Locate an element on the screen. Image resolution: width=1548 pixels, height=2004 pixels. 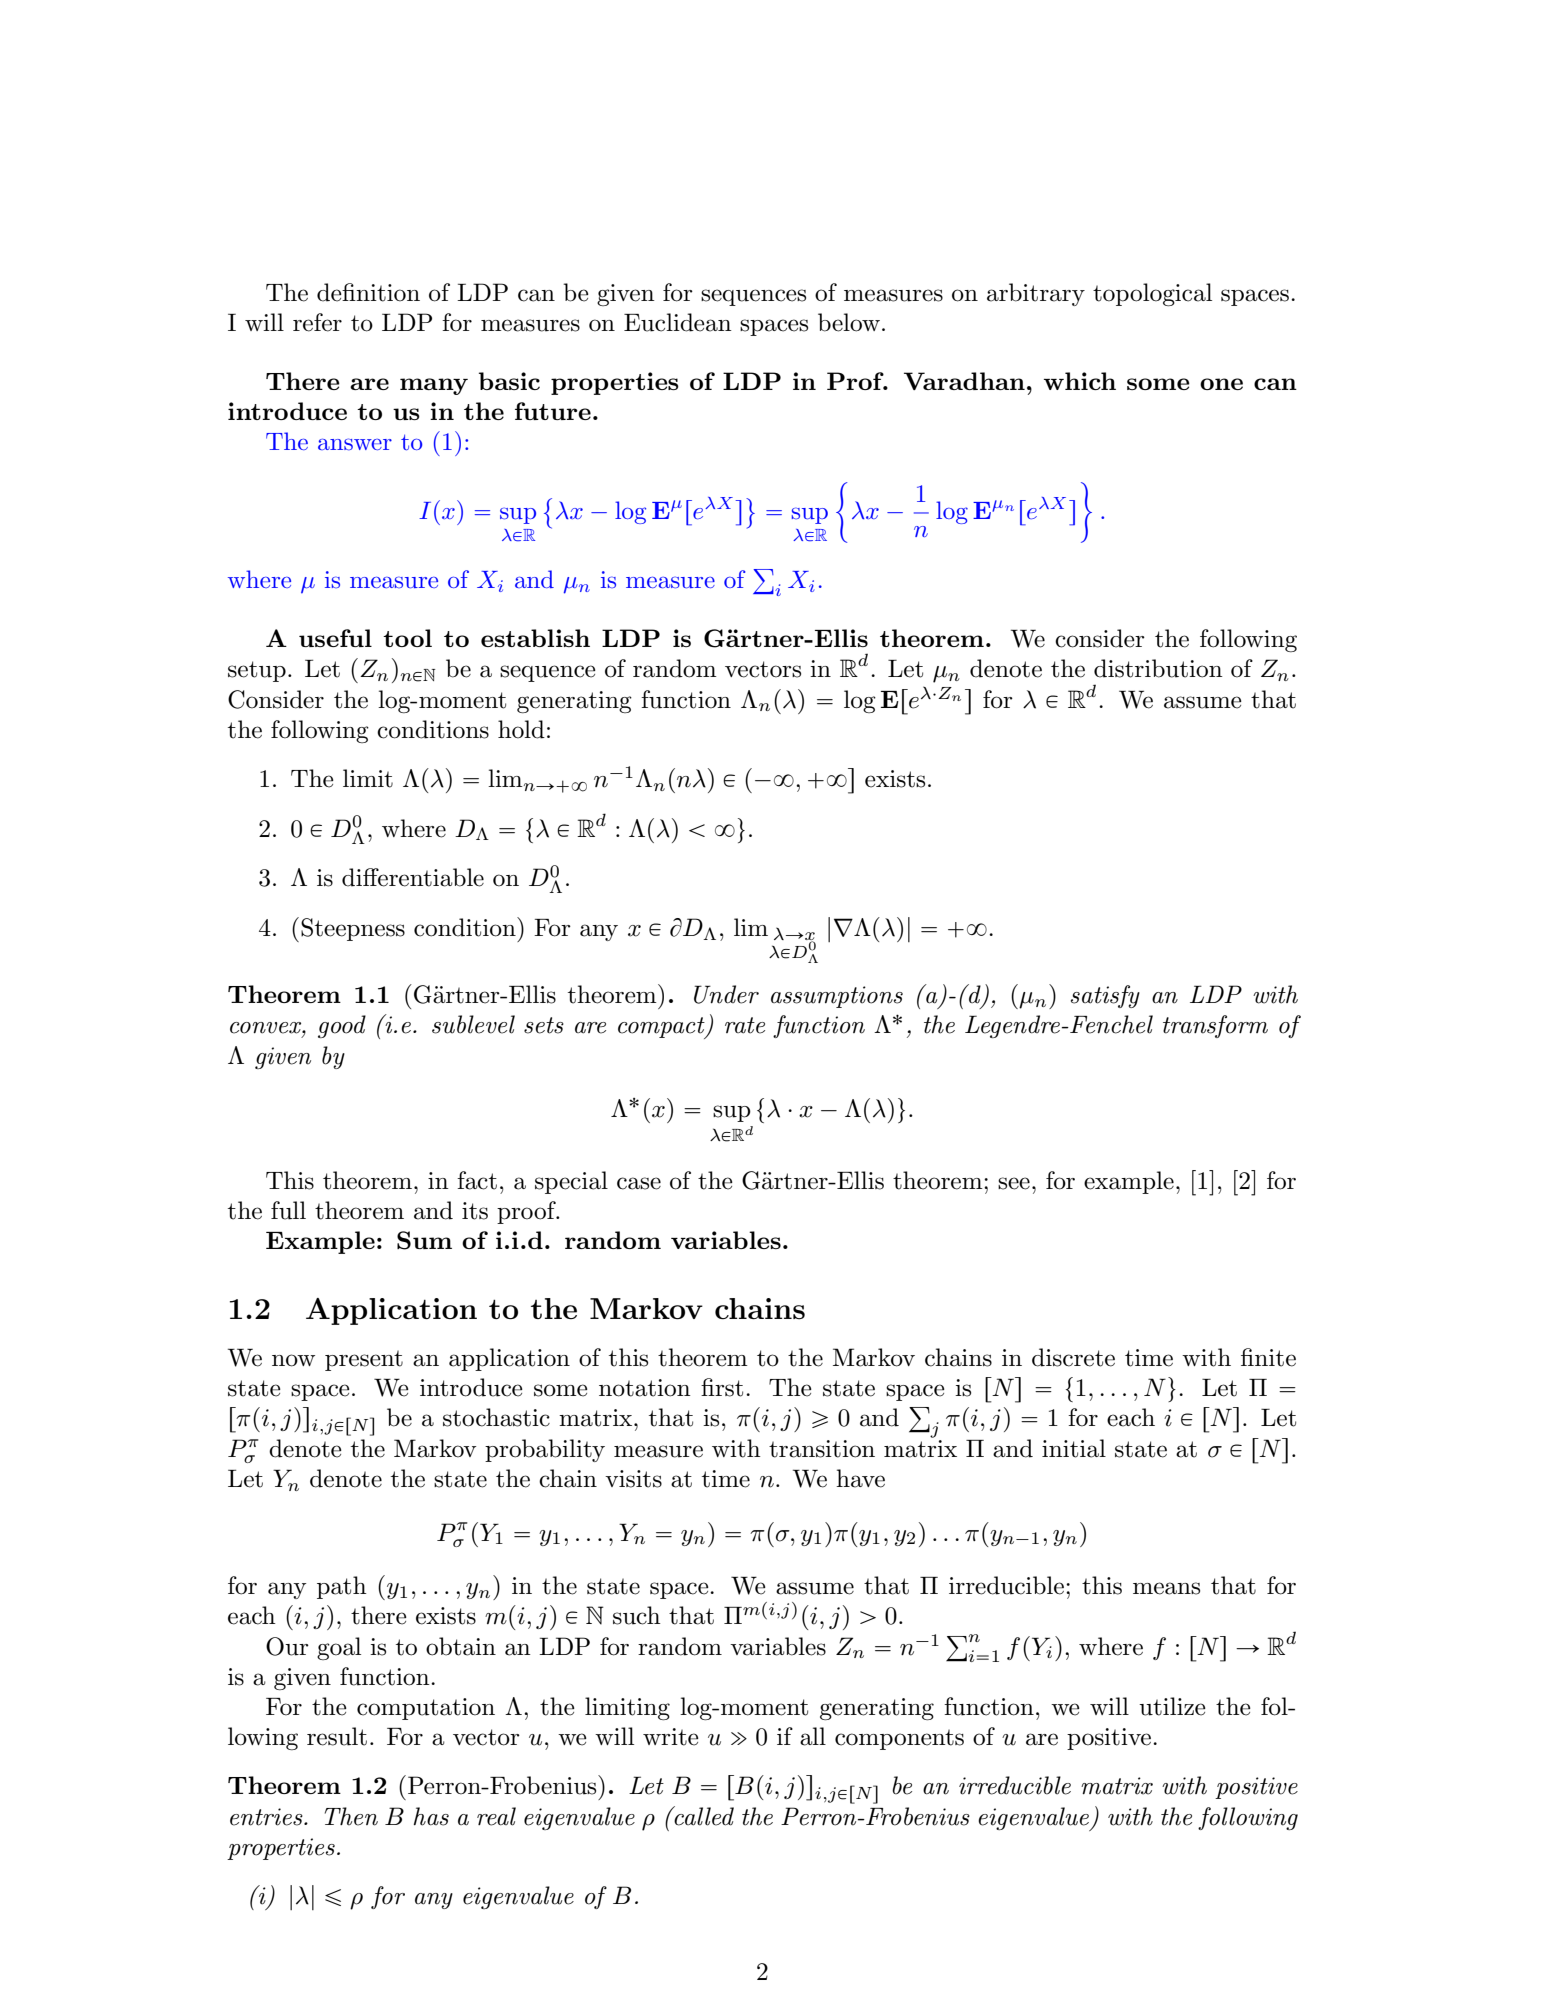
definition is located at coordinates (368, 292).
